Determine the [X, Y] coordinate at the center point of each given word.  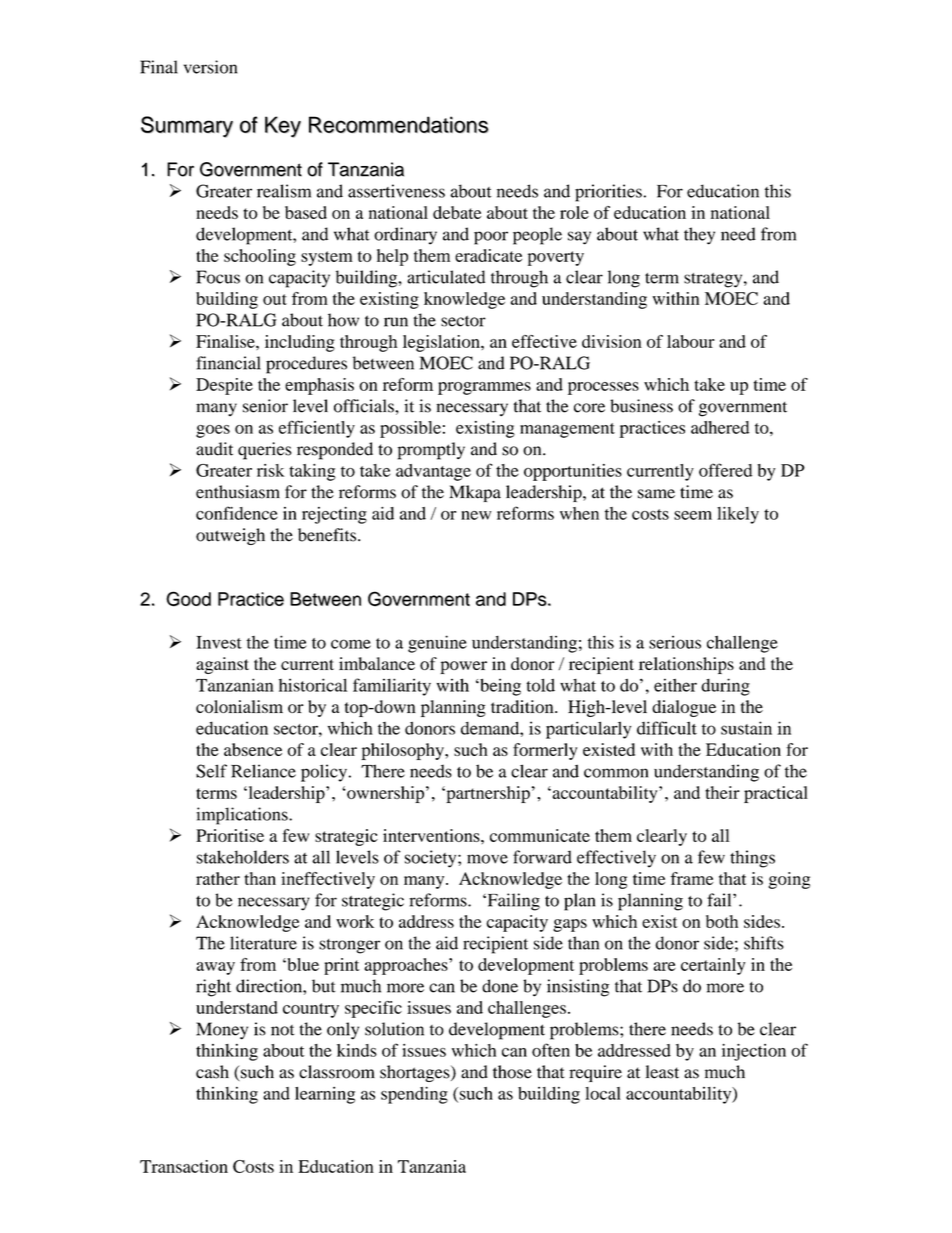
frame [692, 878]
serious [675, 642]
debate [457, 212]
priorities [608, 193]
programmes [484, 388]
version [210, 67]
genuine [437, 644]
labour [691, 341]
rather [218, 878]
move [487, 859]
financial [228, 363]
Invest [219, 642]
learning [325, 1095]
